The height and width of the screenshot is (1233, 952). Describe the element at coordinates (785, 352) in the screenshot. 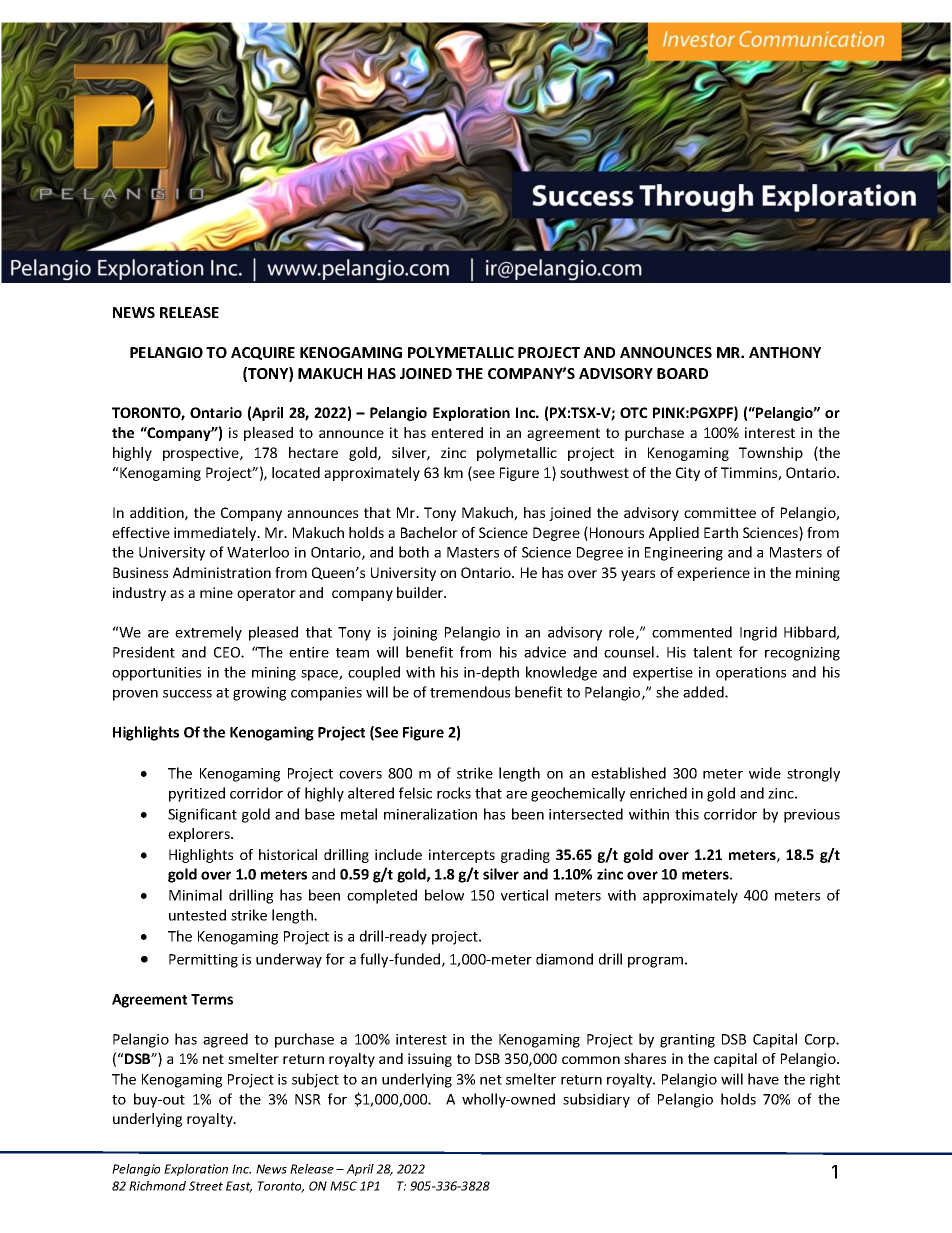

I see `ANTHONY` at that location.
